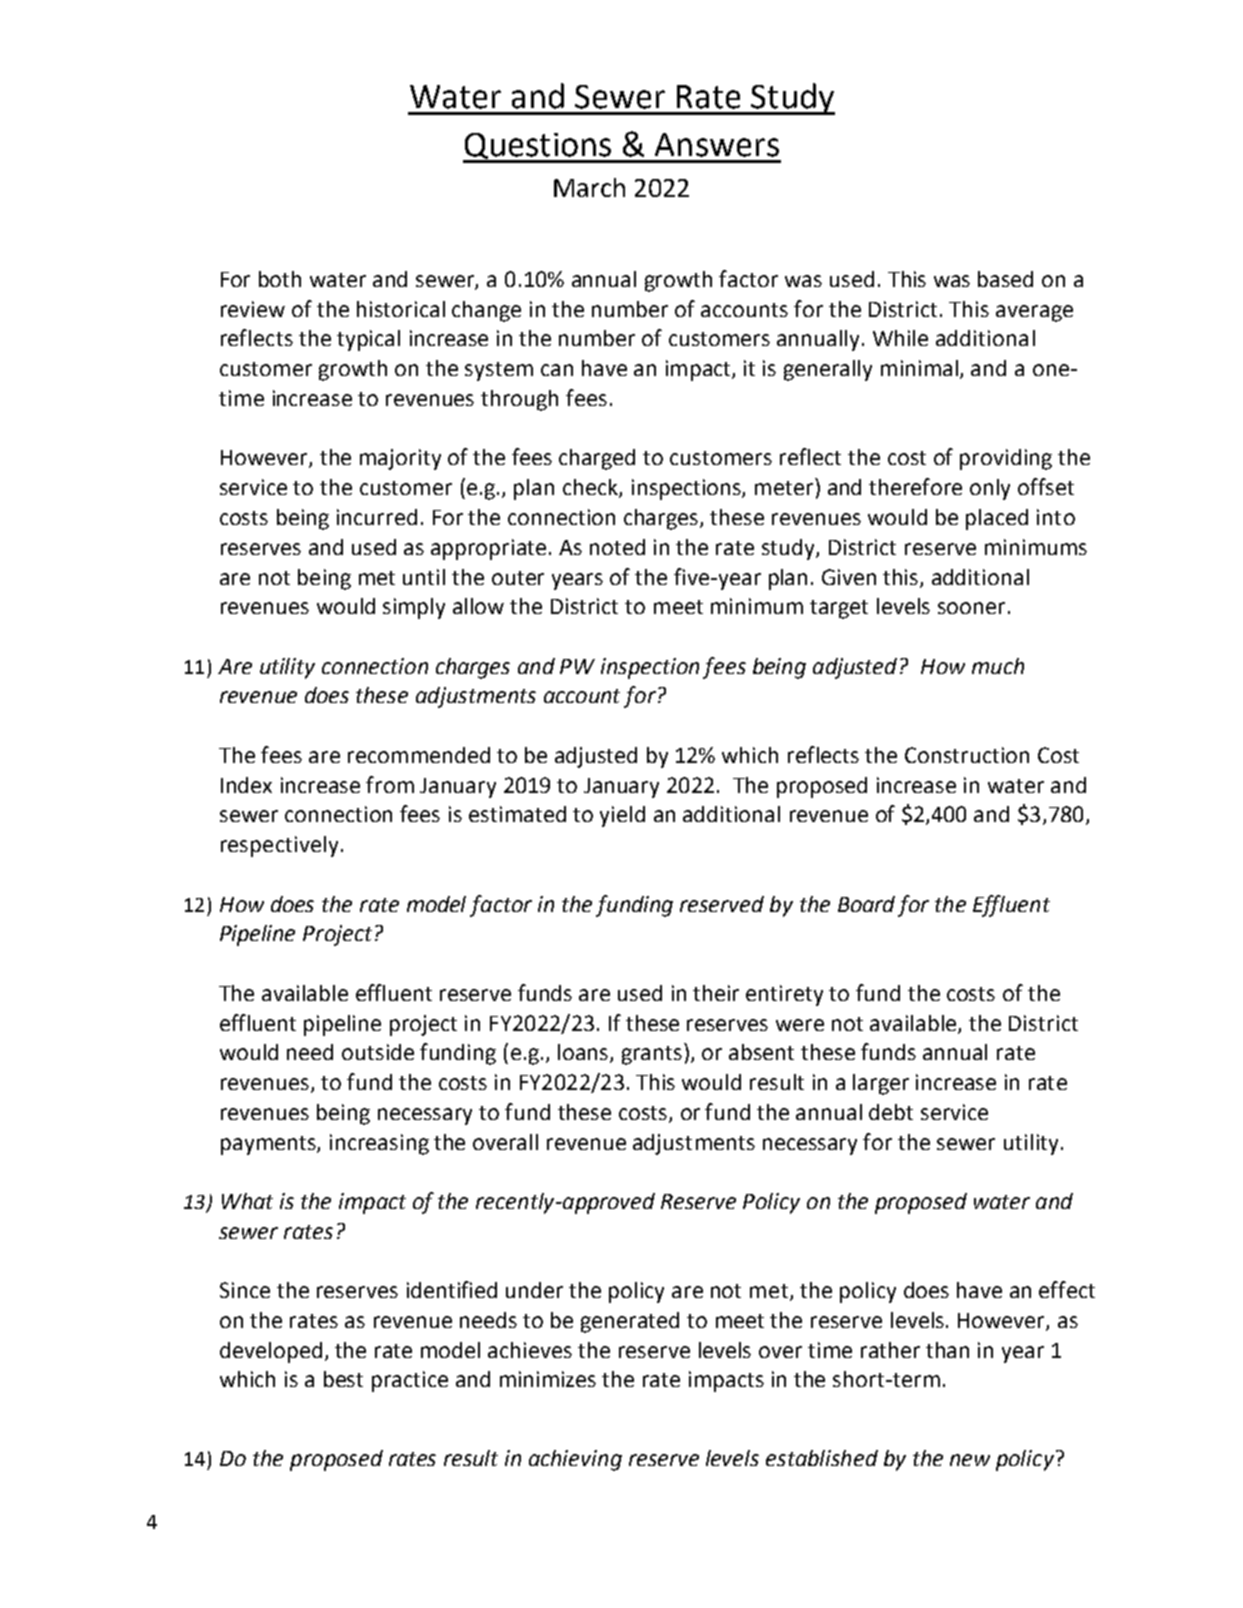 Image resolution: width=1243 pixels, height=1608 pixels. I want to click on from, so click(390, 784).
